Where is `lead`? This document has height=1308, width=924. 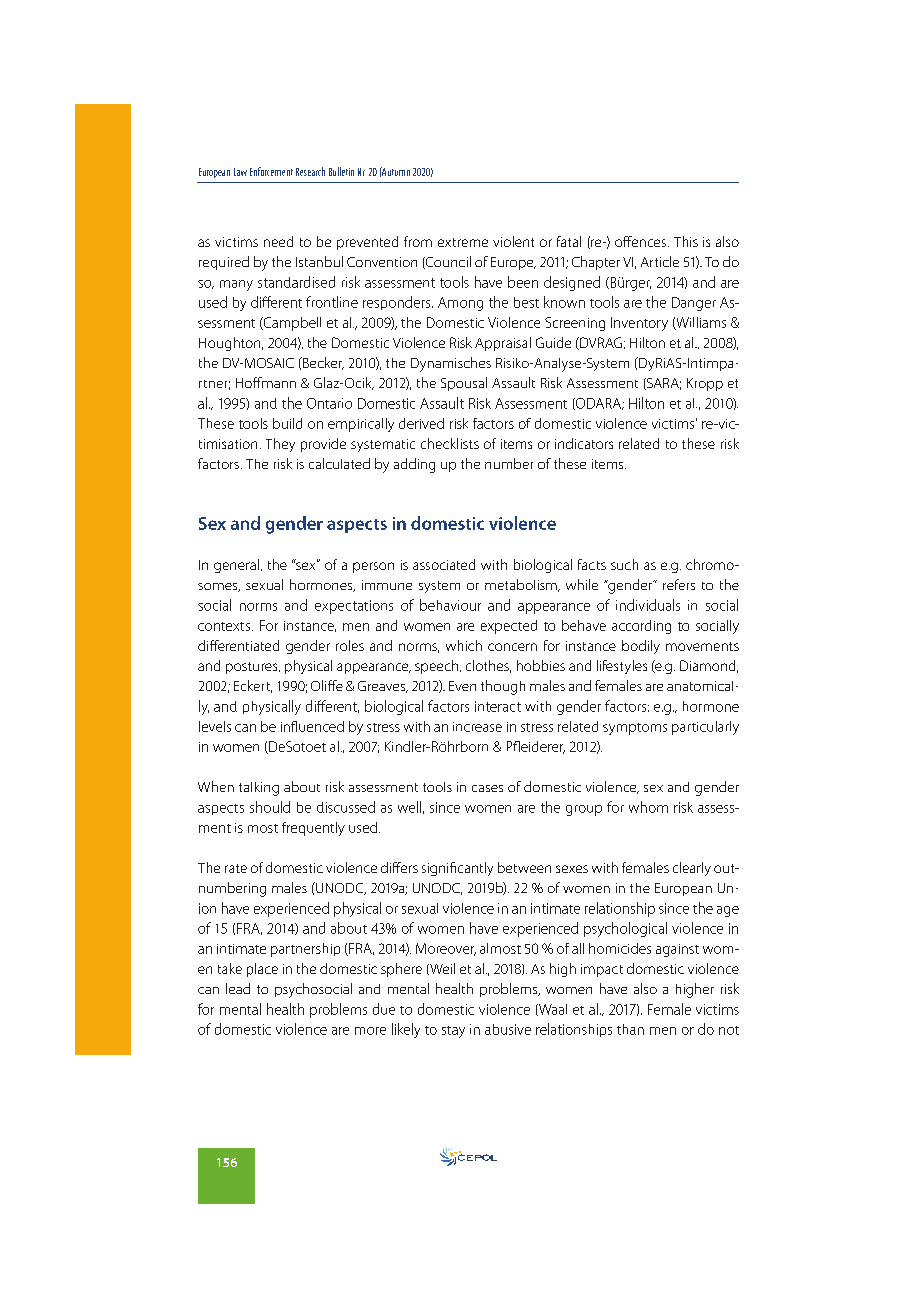 lead is located at coordinates (238, 988).
